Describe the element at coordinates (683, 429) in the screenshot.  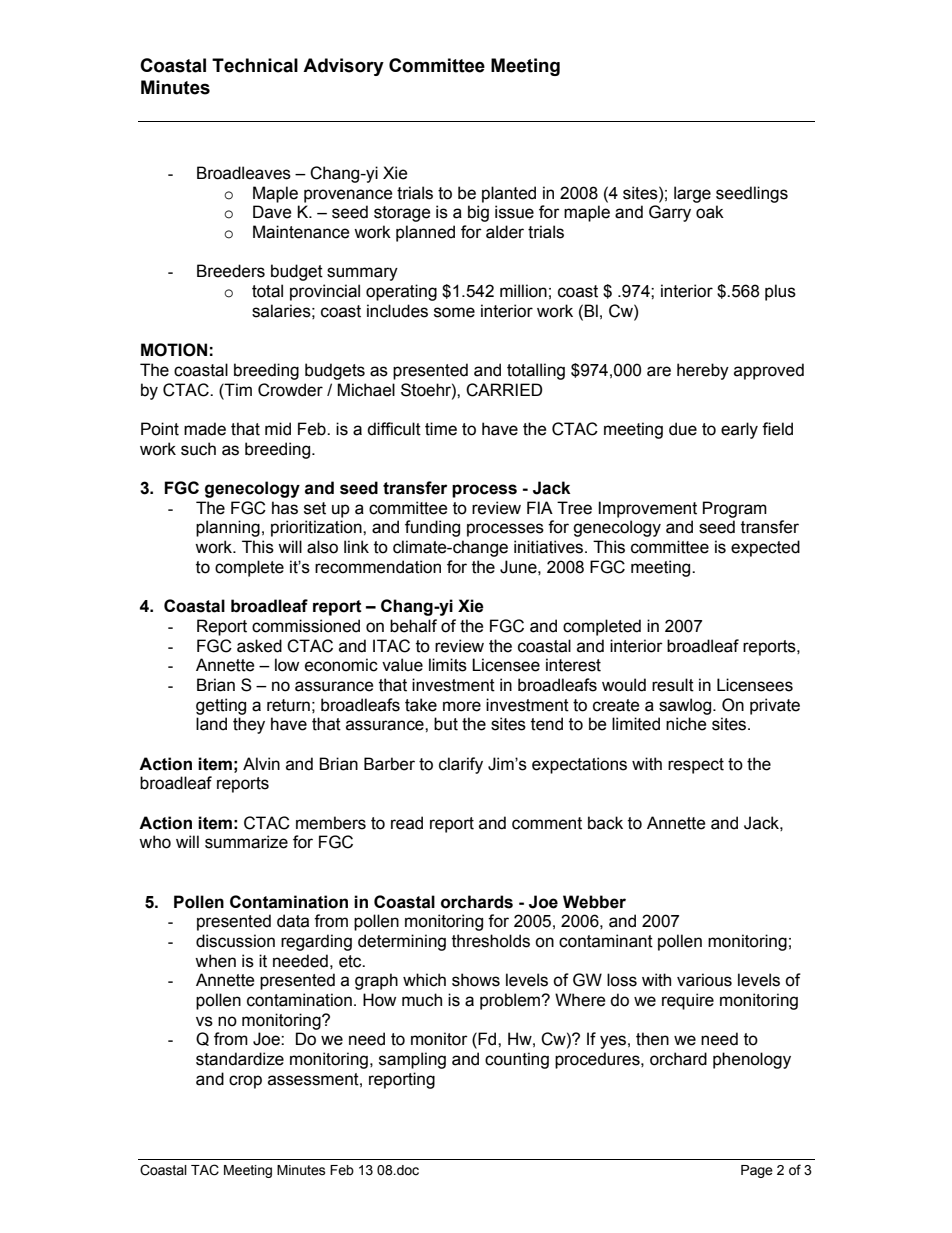
I see `due` at that location.
